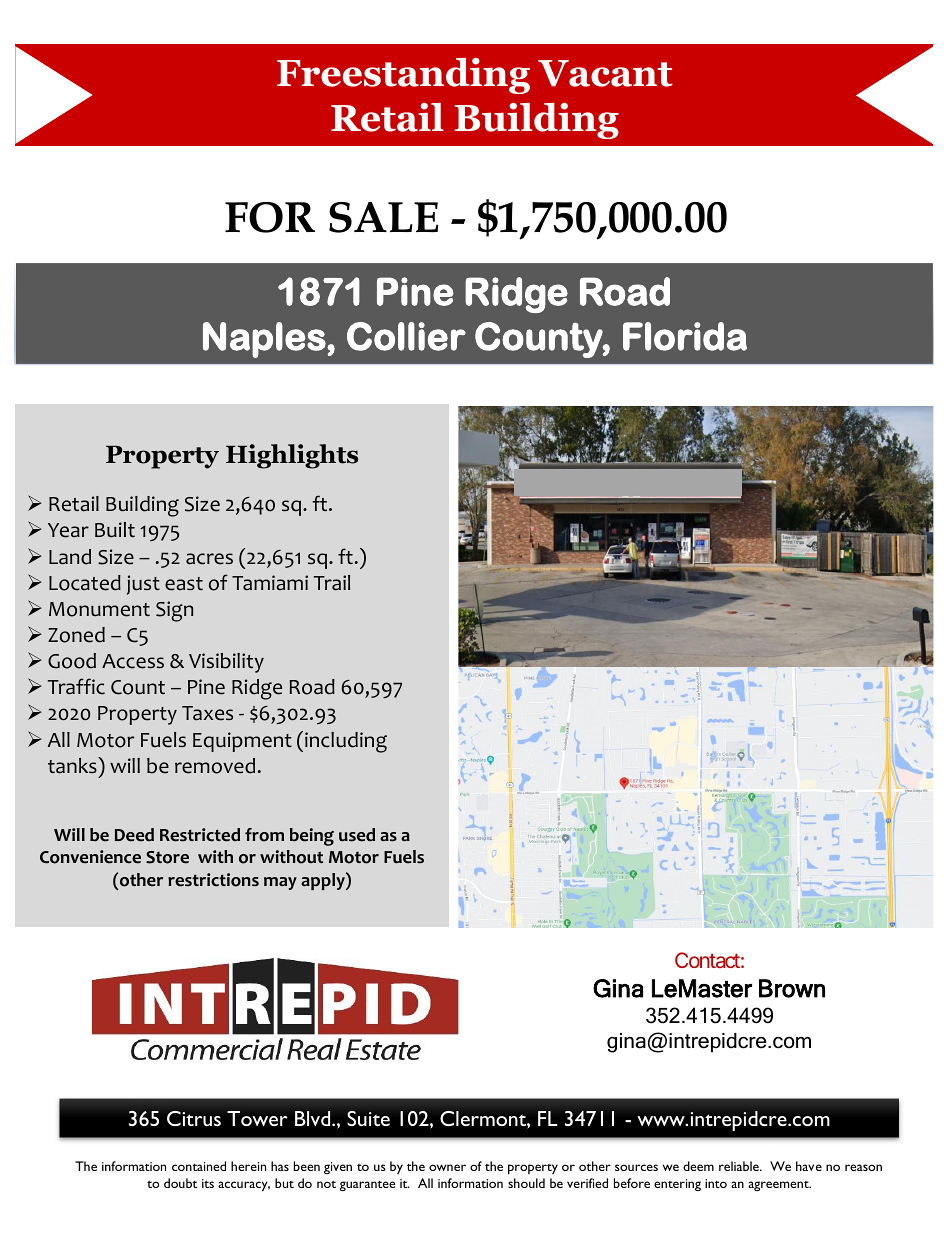 Image resolution: width=952 pixels, height=1233 pixels. I want to click on used, so click(357, 835).
